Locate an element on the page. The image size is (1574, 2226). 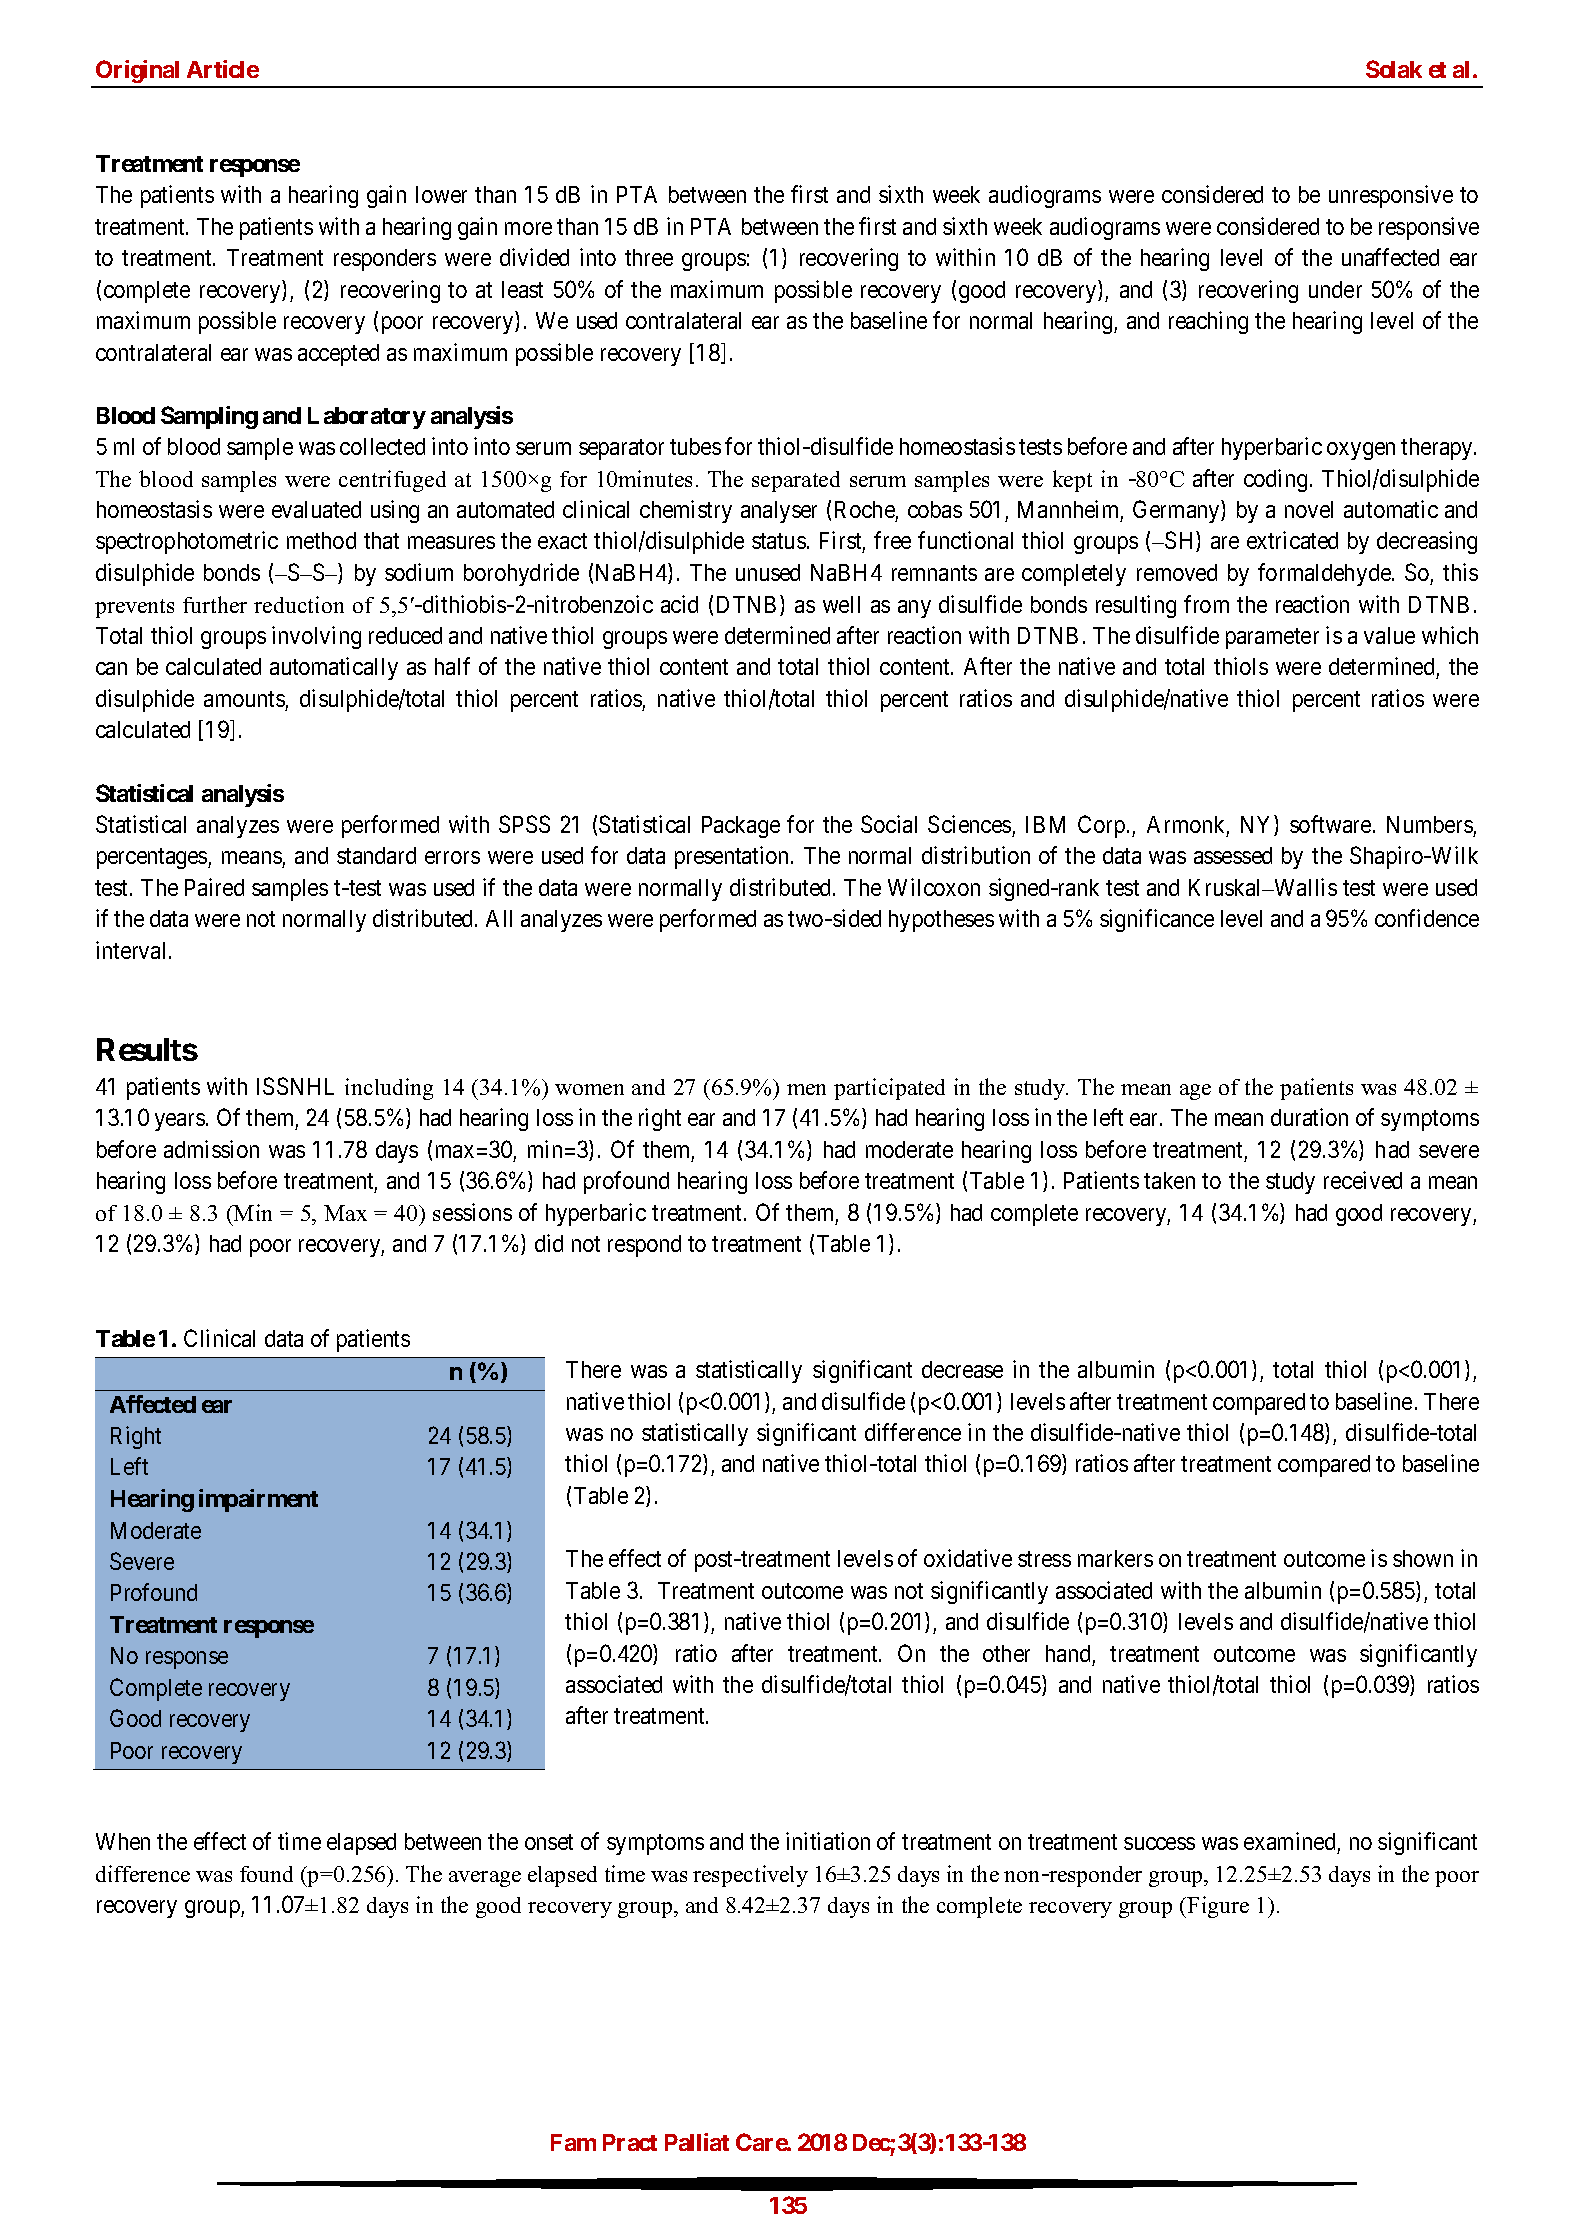
lower is located at coordinates (441, 194).
